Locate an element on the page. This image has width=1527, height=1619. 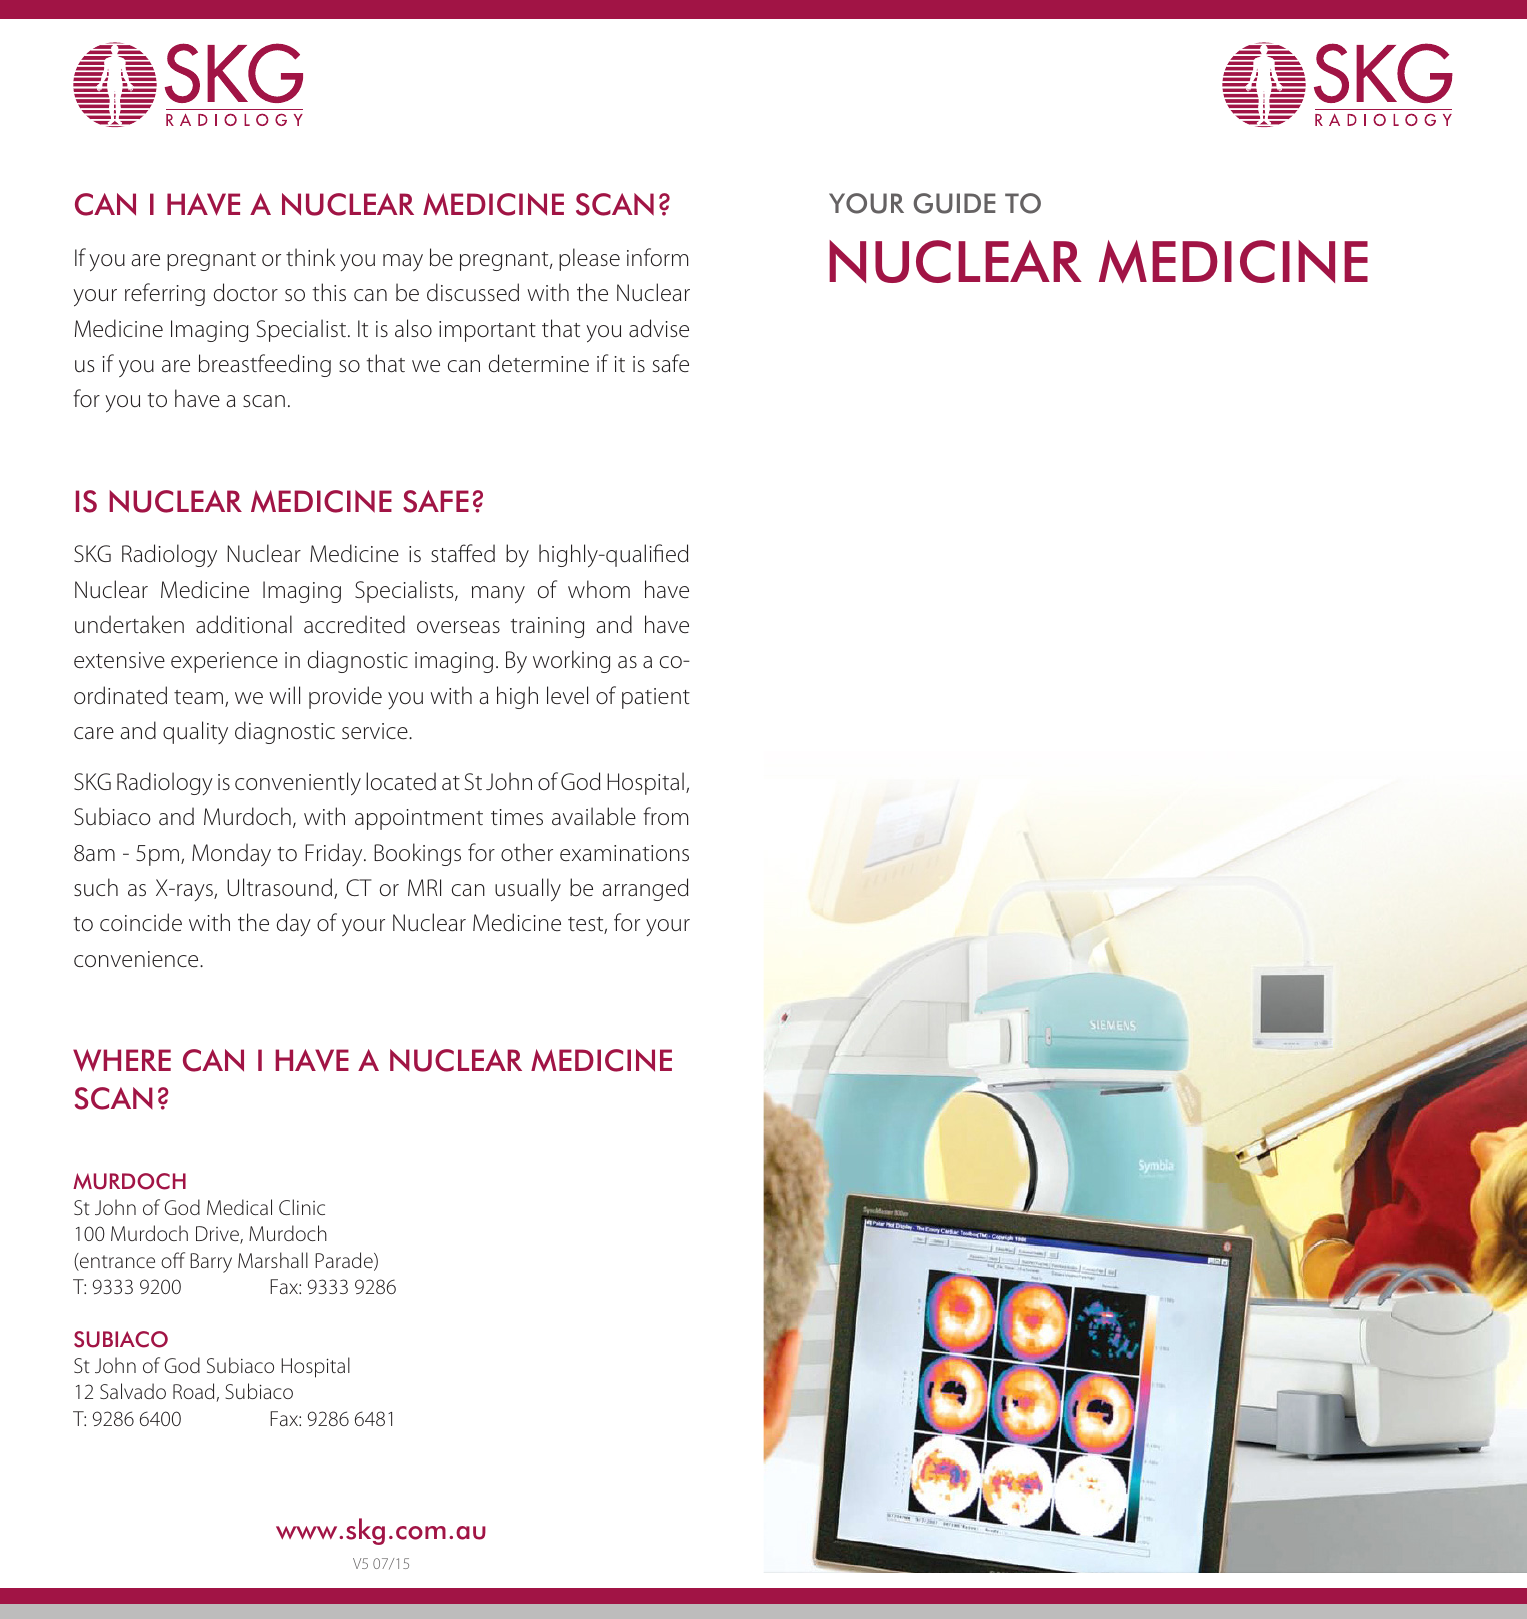
GUIDE is located at coordinates (954, 203).
